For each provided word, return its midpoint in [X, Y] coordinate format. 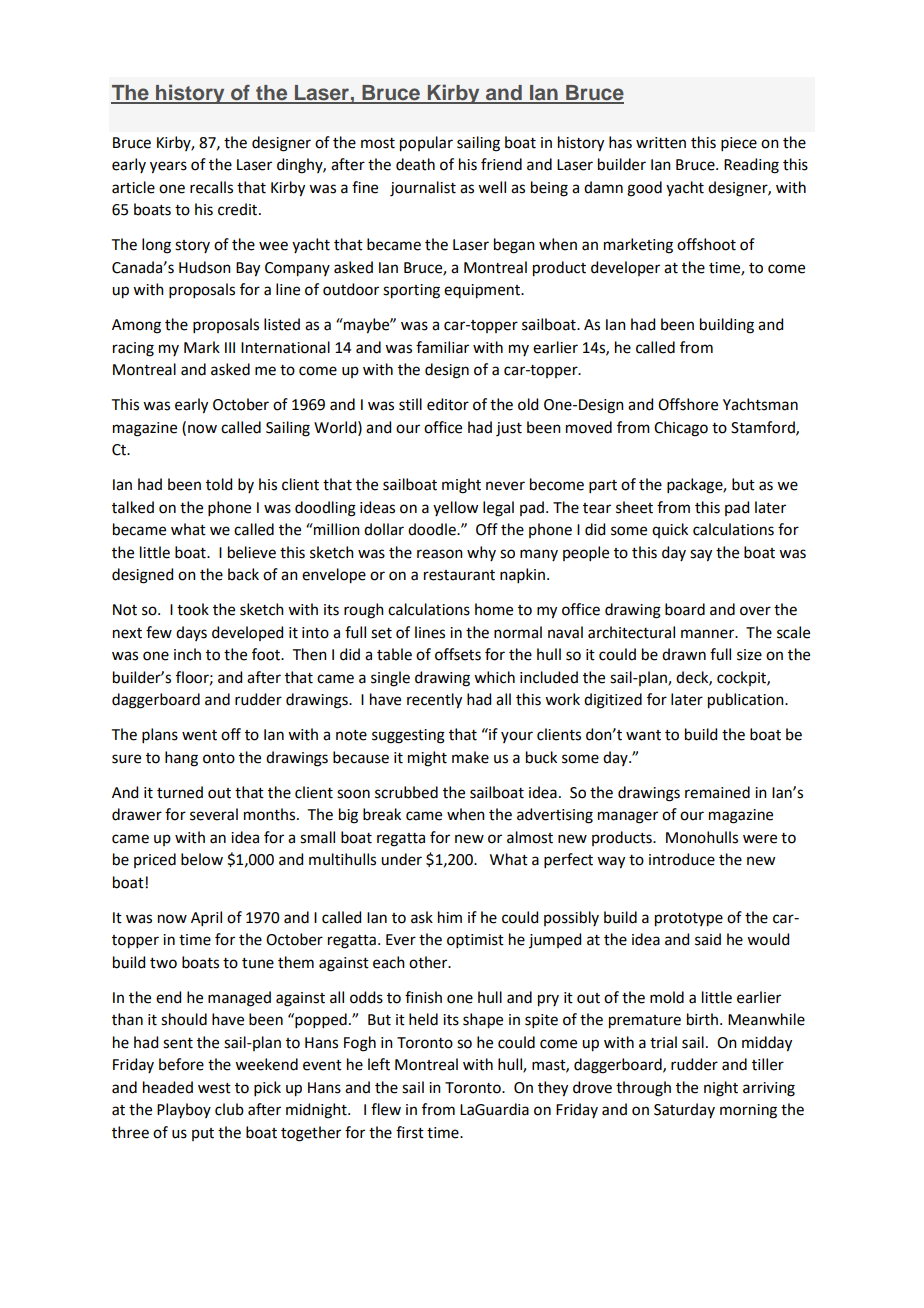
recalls [211, 187]
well [492, 187]
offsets [458, 654]
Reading [751, 166]
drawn [684, 654]
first [410, 1132]
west [214, 1088]
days [191, 633]
